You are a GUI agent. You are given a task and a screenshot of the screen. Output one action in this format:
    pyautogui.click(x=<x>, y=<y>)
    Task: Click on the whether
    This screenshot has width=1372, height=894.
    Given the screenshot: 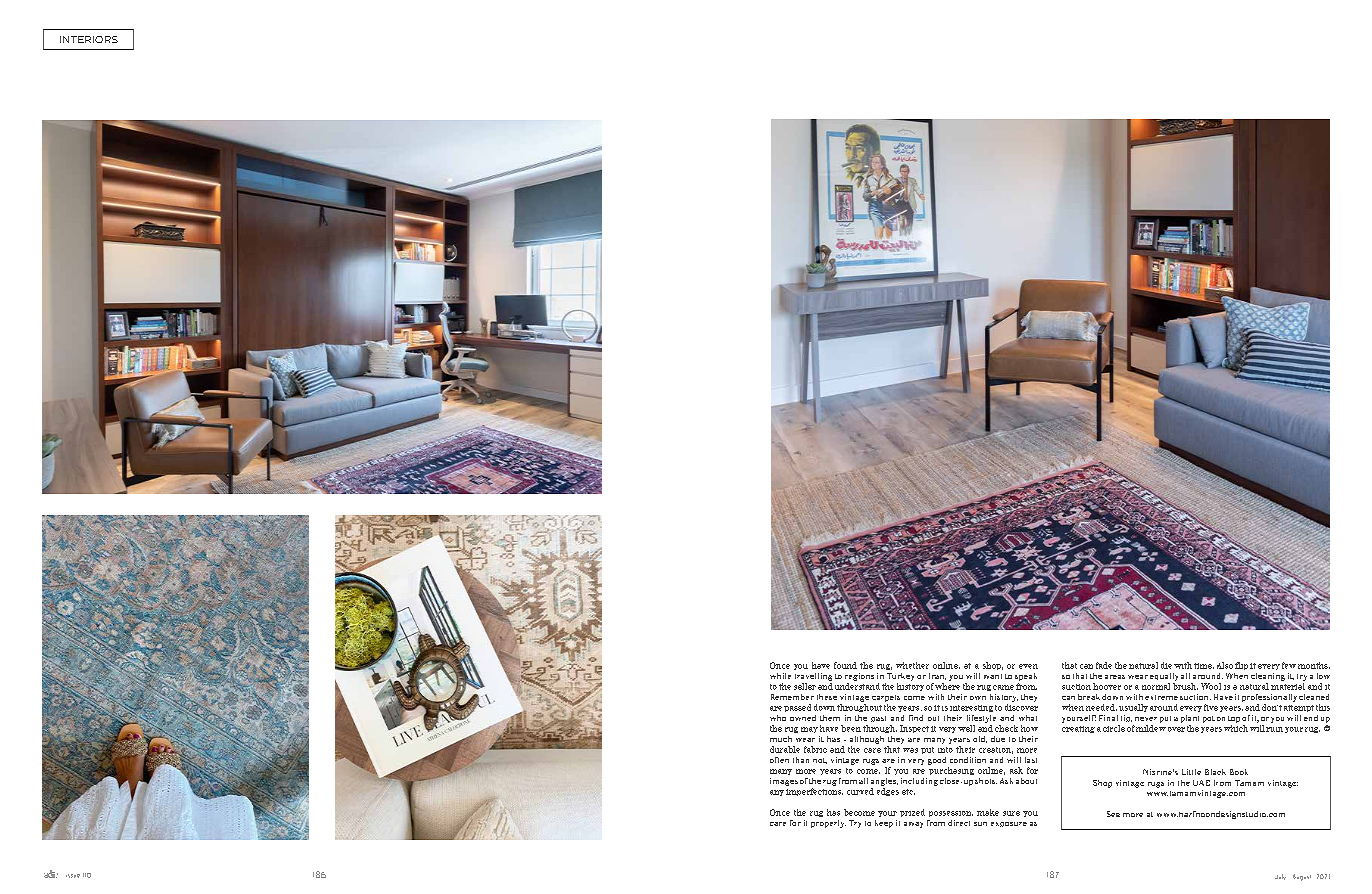 What is the action you would take?
    pyautogui.click(x=912, y=665)
